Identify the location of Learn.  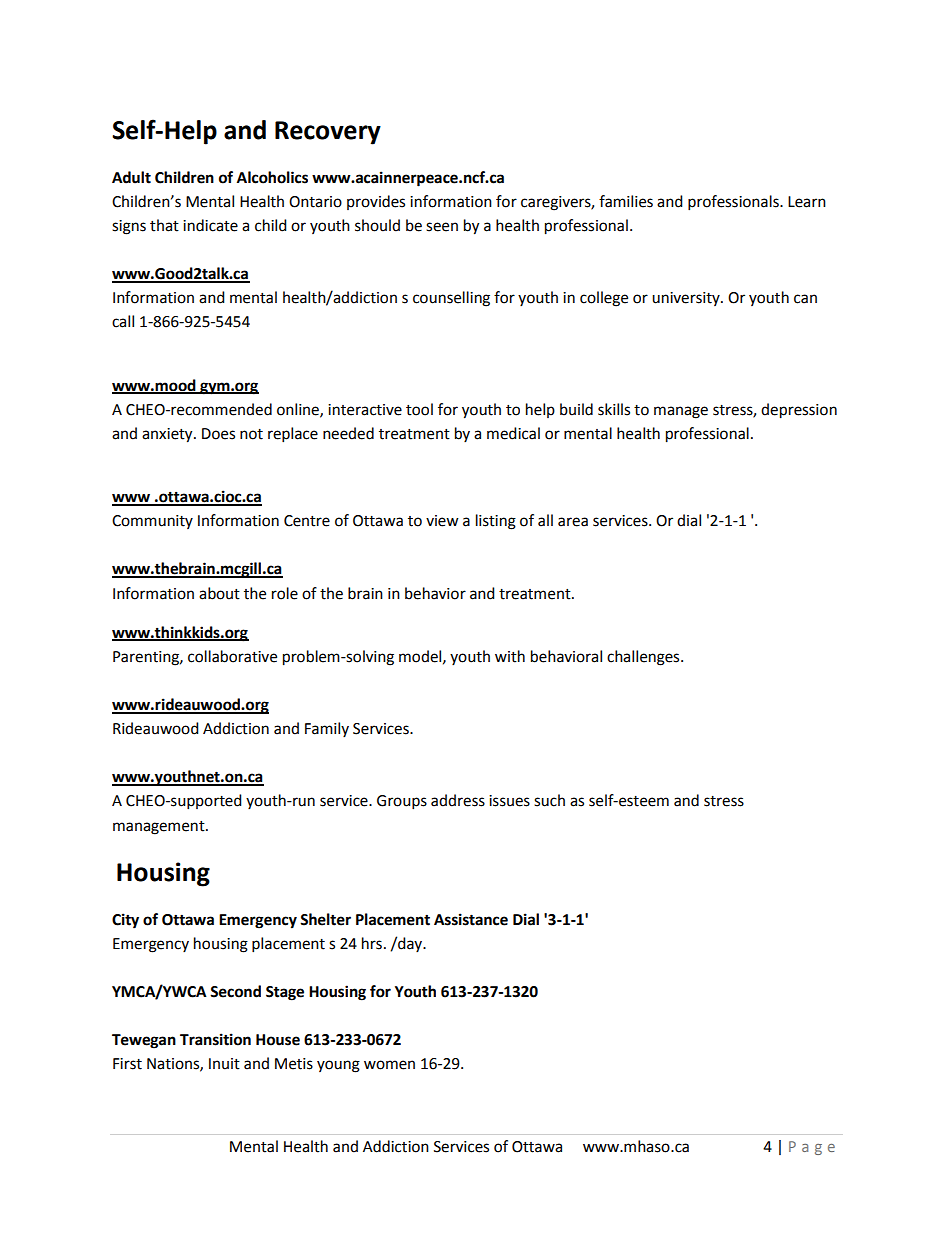
(807, 202).
